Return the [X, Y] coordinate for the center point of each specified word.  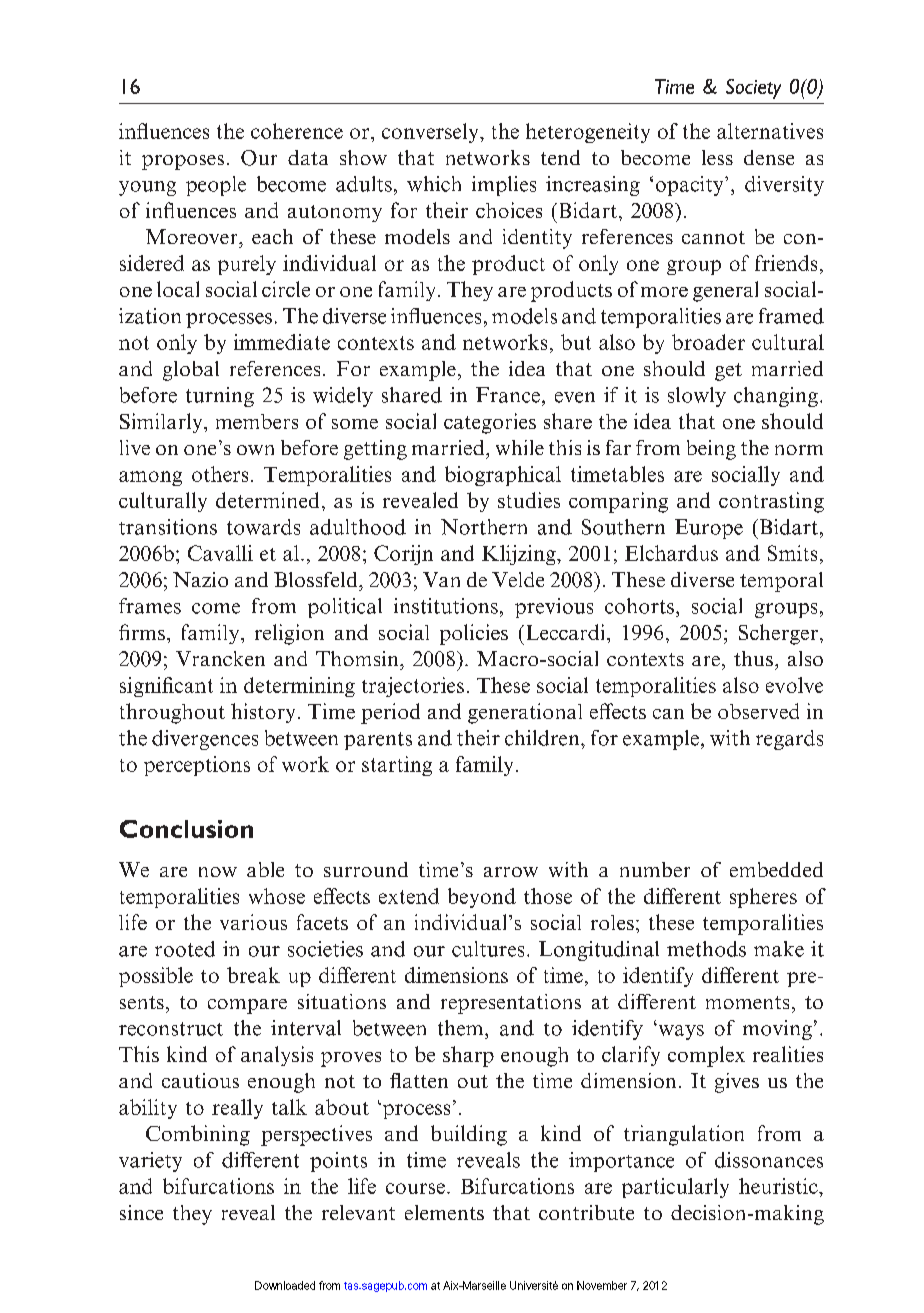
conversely [431, 133]
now [218, 872]
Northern [484, 527]
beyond [482, 898]
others [220, 474]
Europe [709, 529]
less [717, 157]
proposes [183, 162]
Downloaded [285, 1285]
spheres [763, 898]
